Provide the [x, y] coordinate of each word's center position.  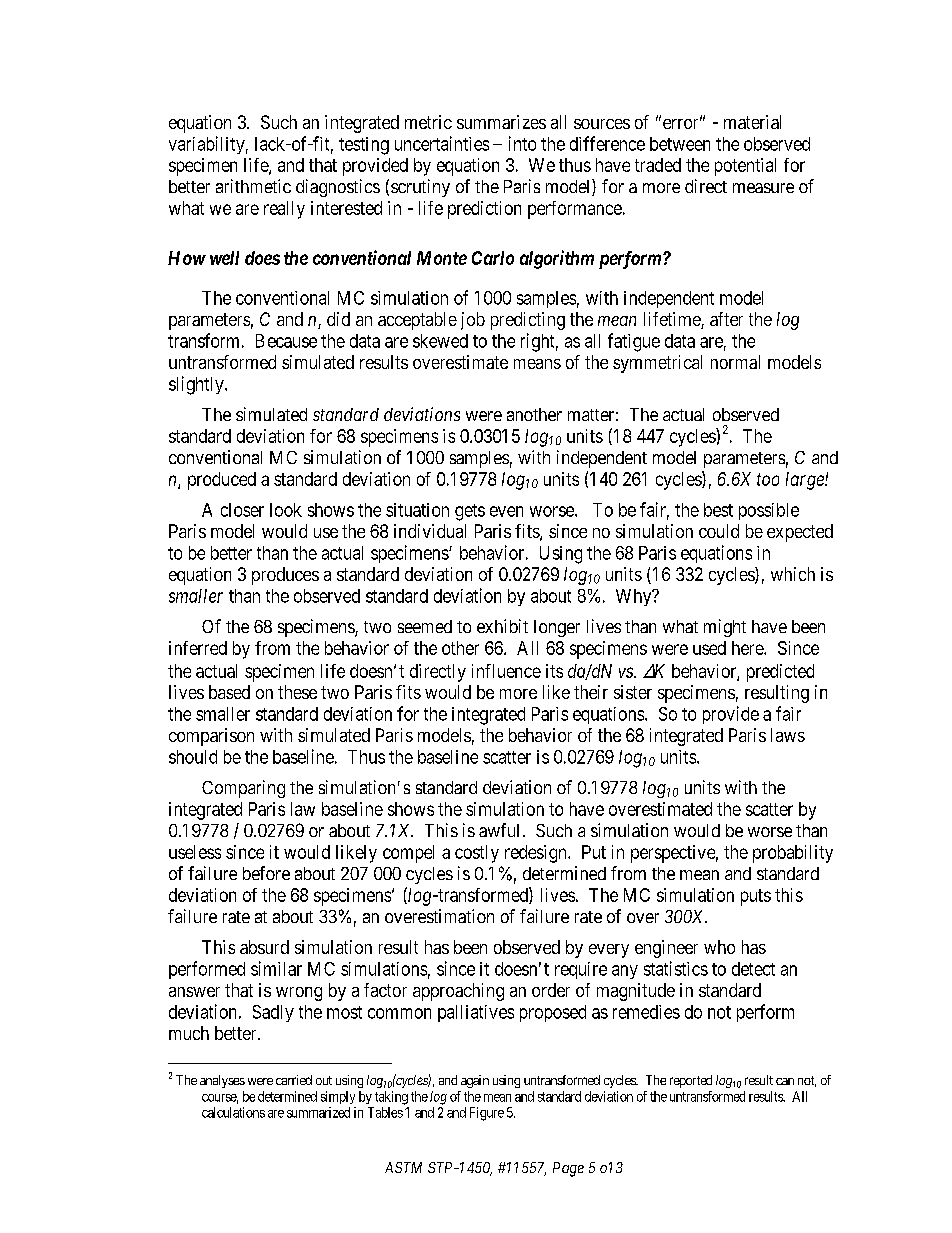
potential [745, 167]
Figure [487, 1114]
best [718, 510]
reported [691, 1081]
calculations [233, 1112]
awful [499, 830]
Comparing [243, 789]
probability [793, 854]
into [522, 143]
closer [242, 510]
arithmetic [253, 186]
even [506, 511]
